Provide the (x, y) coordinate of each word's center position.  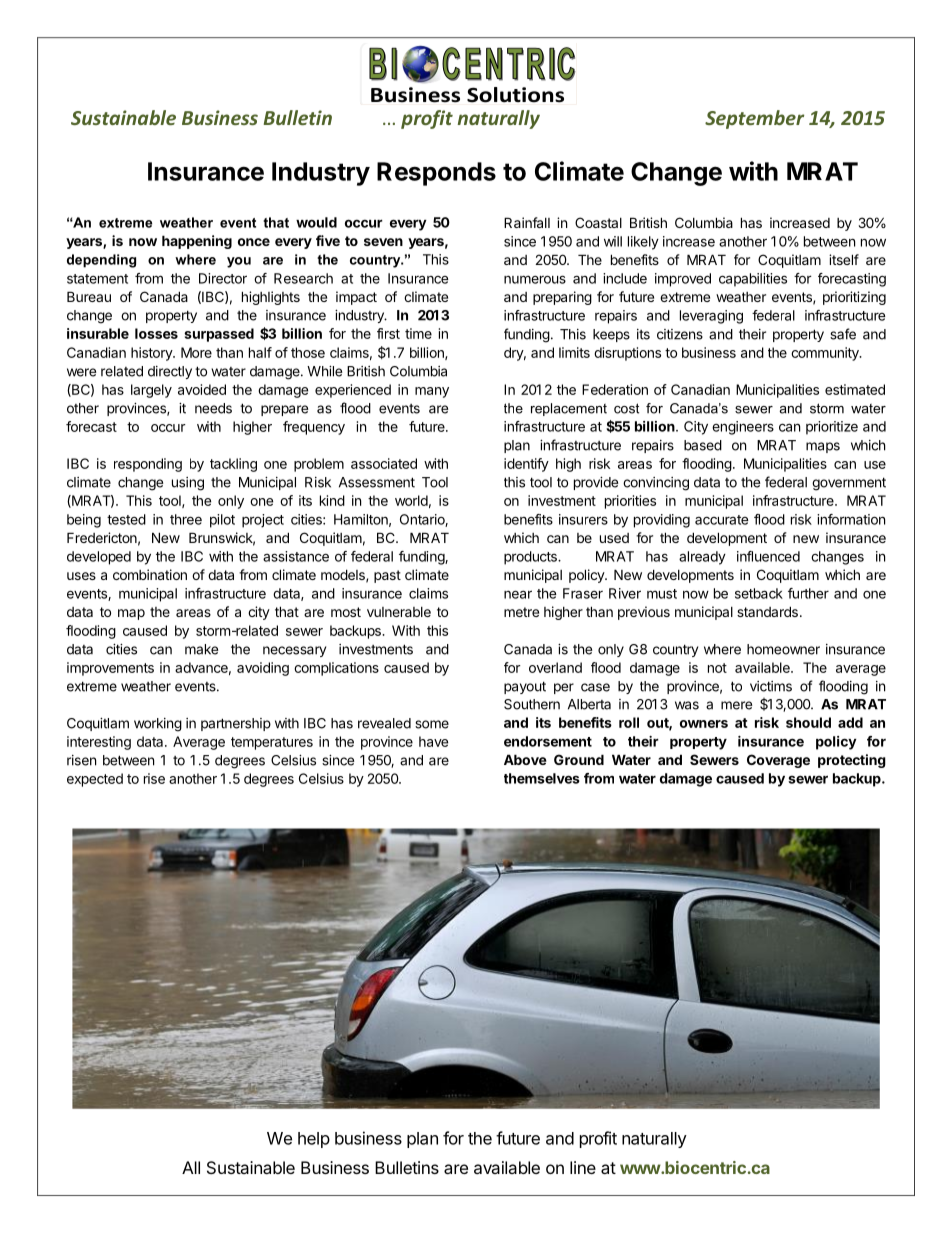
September (754, 119)
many (432, 392)
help (314, 1140)
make (201, 649)
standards (767, 611)
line (583, 1167)
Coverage (778, 761)
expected (95, 780)
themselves (542, 778)
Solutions (515, 95)
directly (170, 372)
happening (197, 242)
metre (521, 612)
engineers (743, 428)
